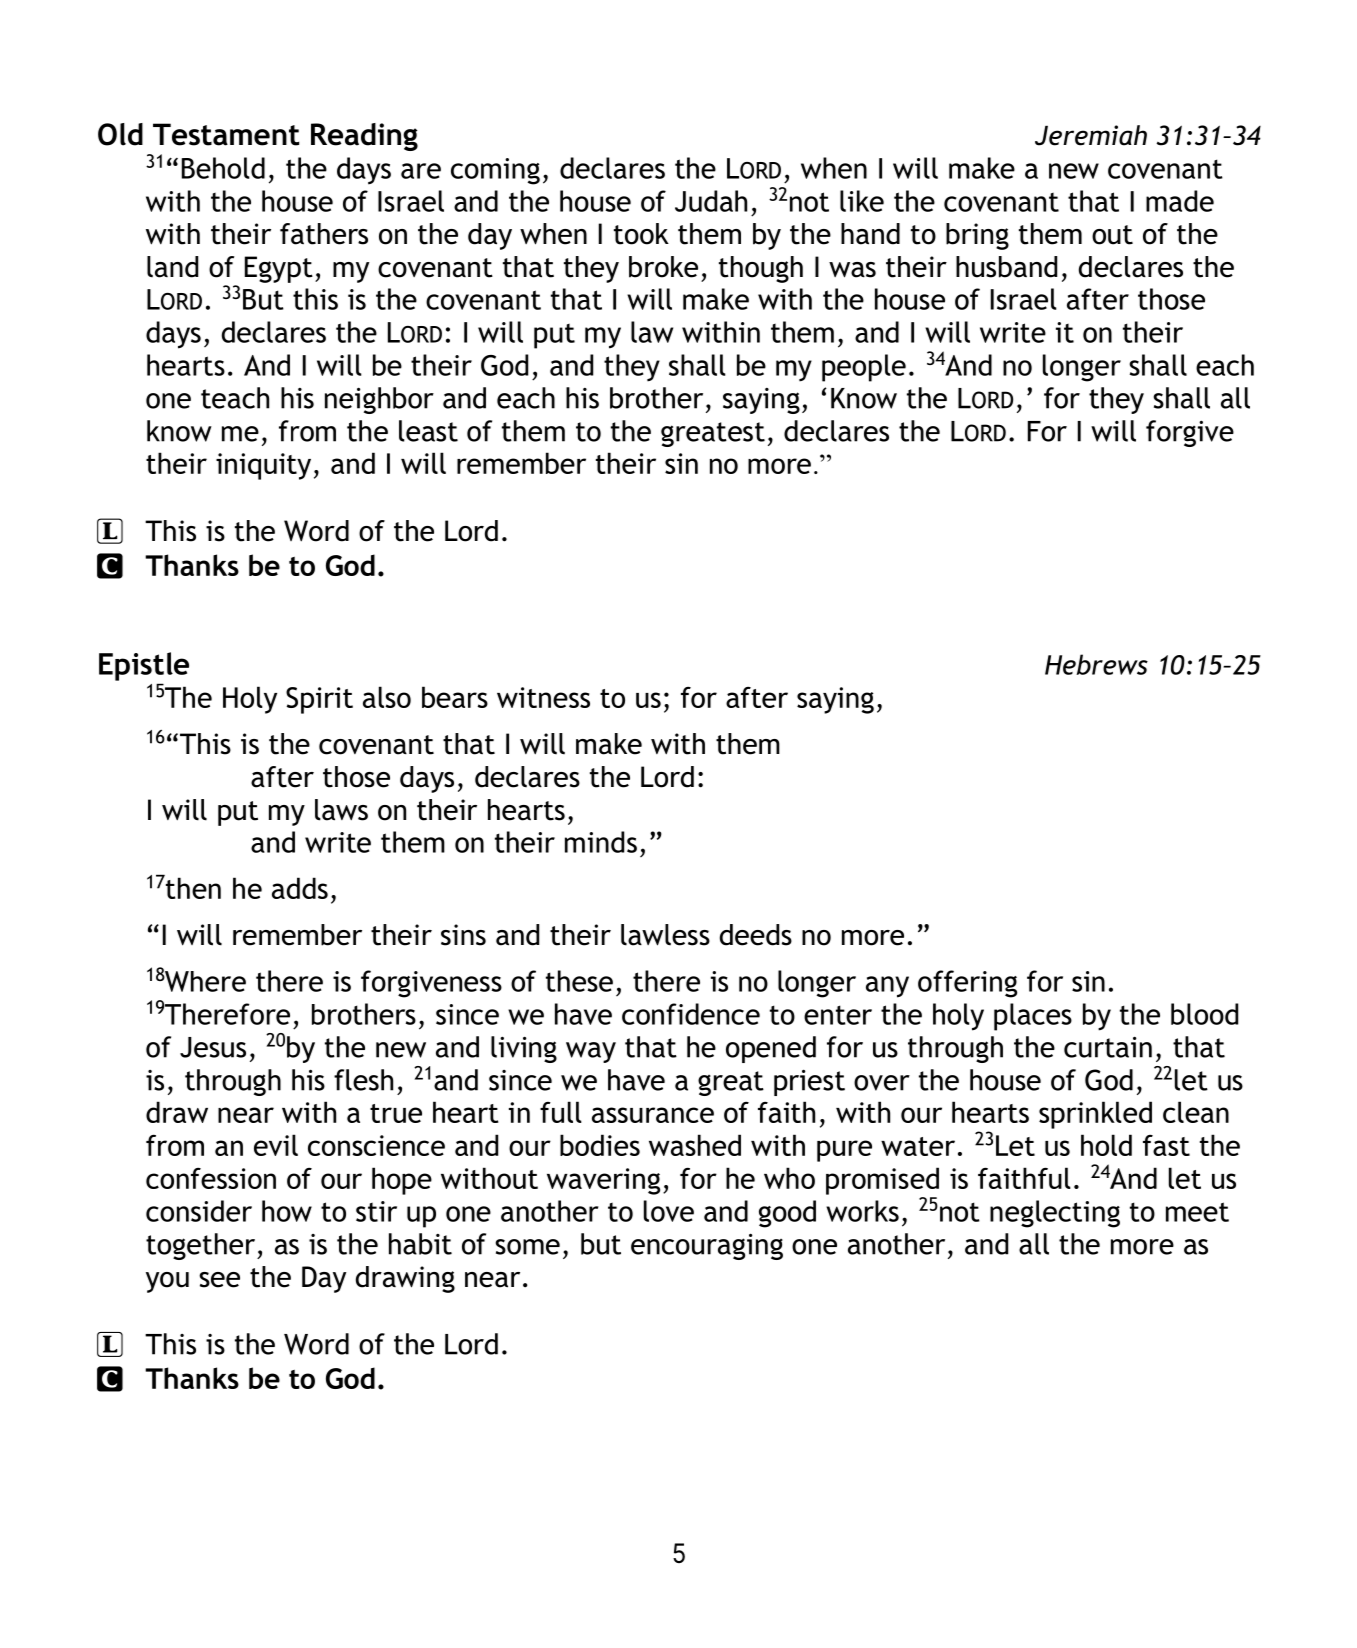  I want to click on Judah, so click(711, 201).
